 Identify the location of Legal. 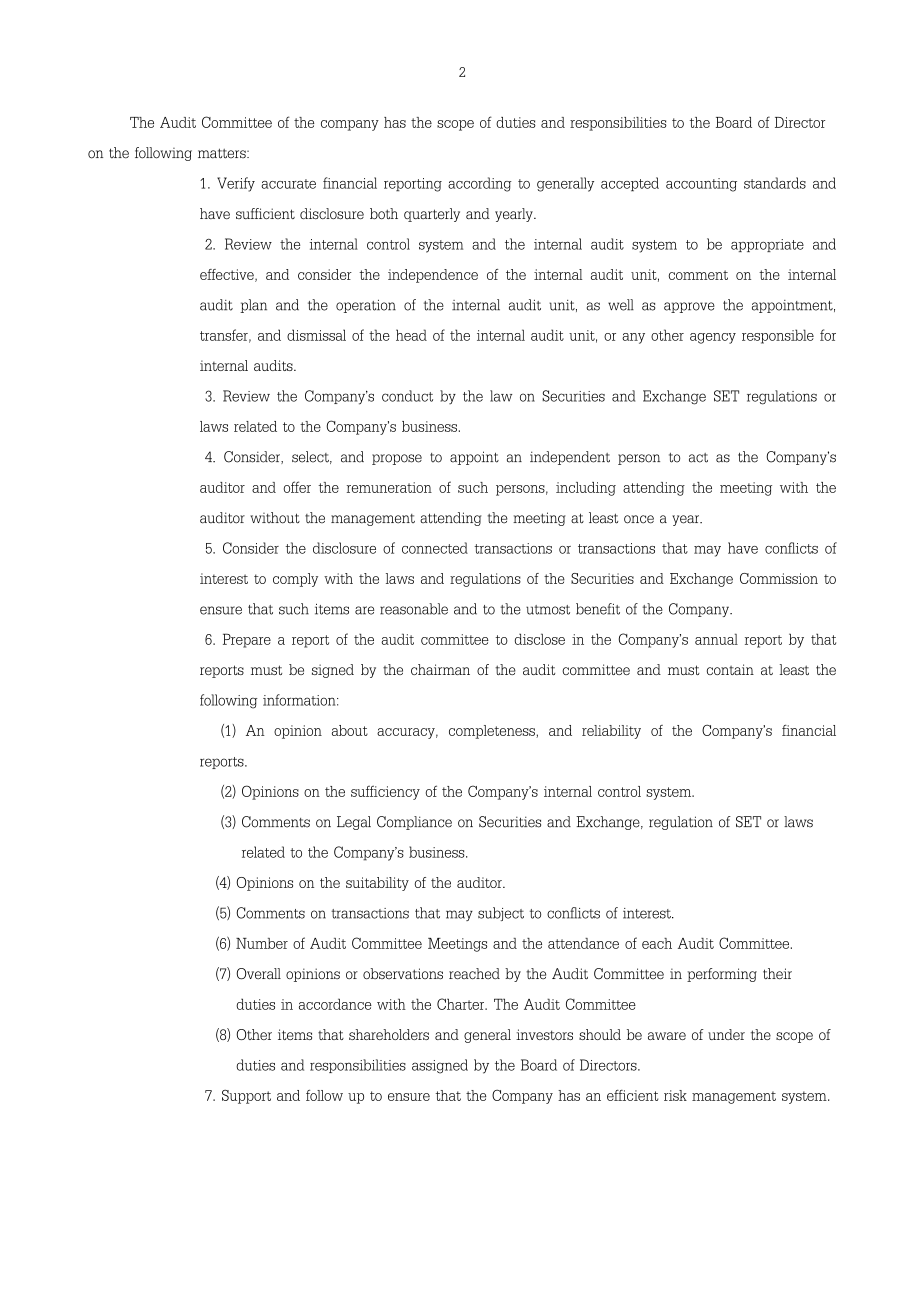
(354, 823).
